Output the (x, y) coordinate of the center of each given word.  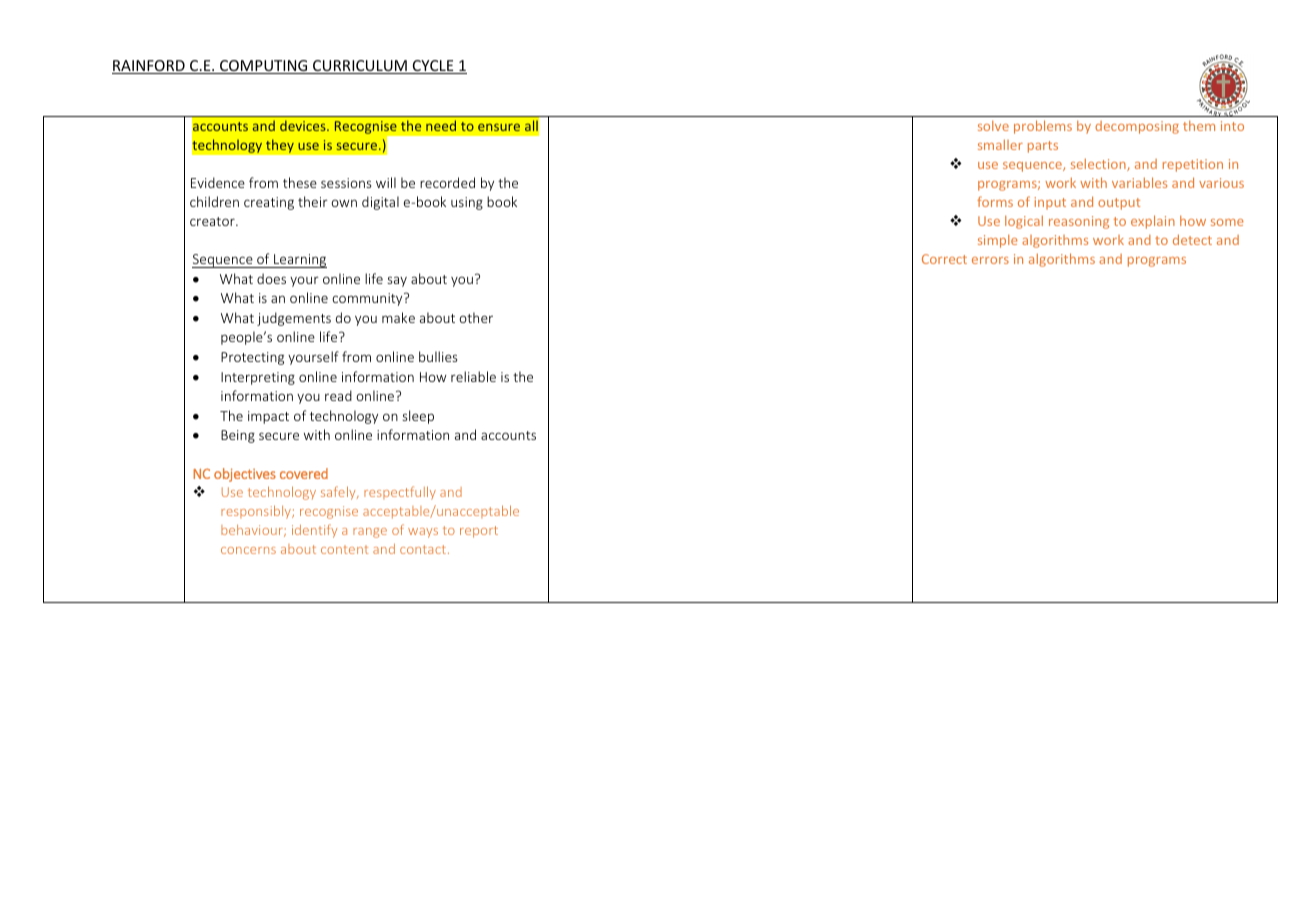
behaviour (253, 531)
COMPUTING (264, 67)
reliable (473, 376)
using (467, 203)
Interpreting (258, 378)
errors (990, 260)
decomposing (1137, 127)
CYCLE (433, 67)
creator (213, 221)
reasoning (1079, 222)
